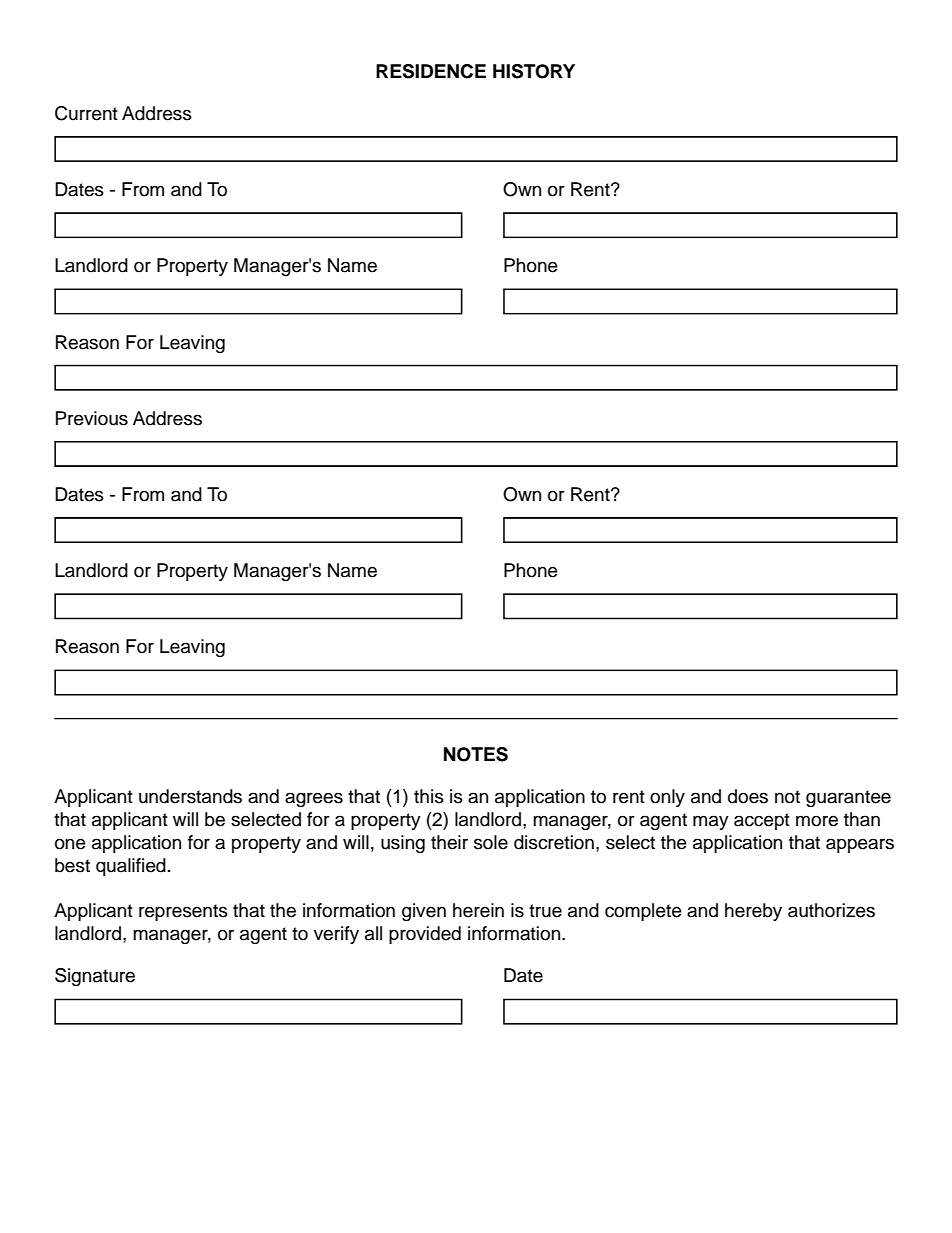 Image resolution: width=952 pixels, height=1233 pixels. I want to click on represents, so click(183, 912).
